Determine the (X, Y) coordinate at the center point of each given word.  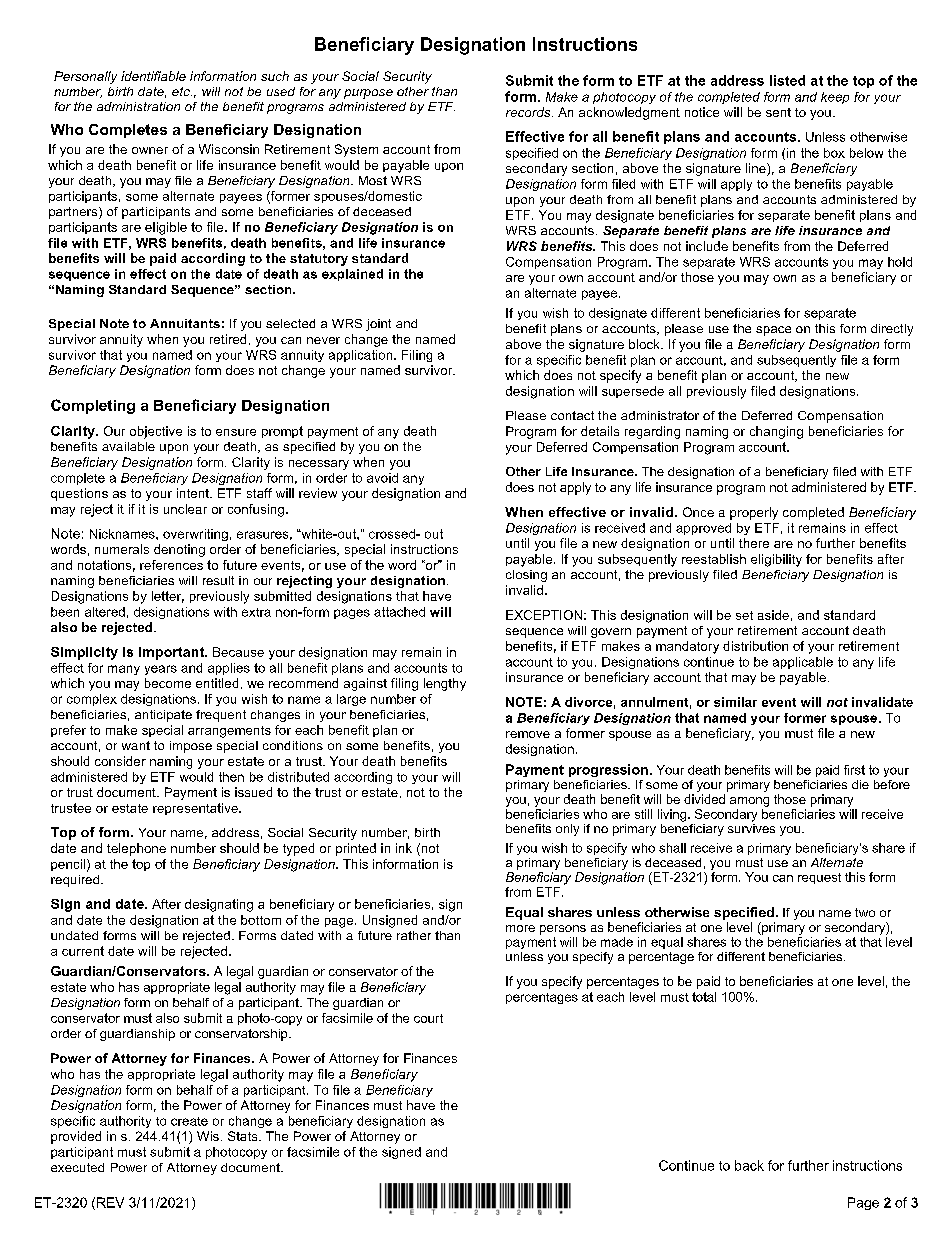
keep (835, 98)
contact (572, 415)
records (529, 112)
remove (528, 734)
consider (120, 761)
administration (138, 106)
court (428, 1018)
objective (156, 432)
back (749, 1165)
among (749, 802)
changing (776, 432)
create (189, 1121)
